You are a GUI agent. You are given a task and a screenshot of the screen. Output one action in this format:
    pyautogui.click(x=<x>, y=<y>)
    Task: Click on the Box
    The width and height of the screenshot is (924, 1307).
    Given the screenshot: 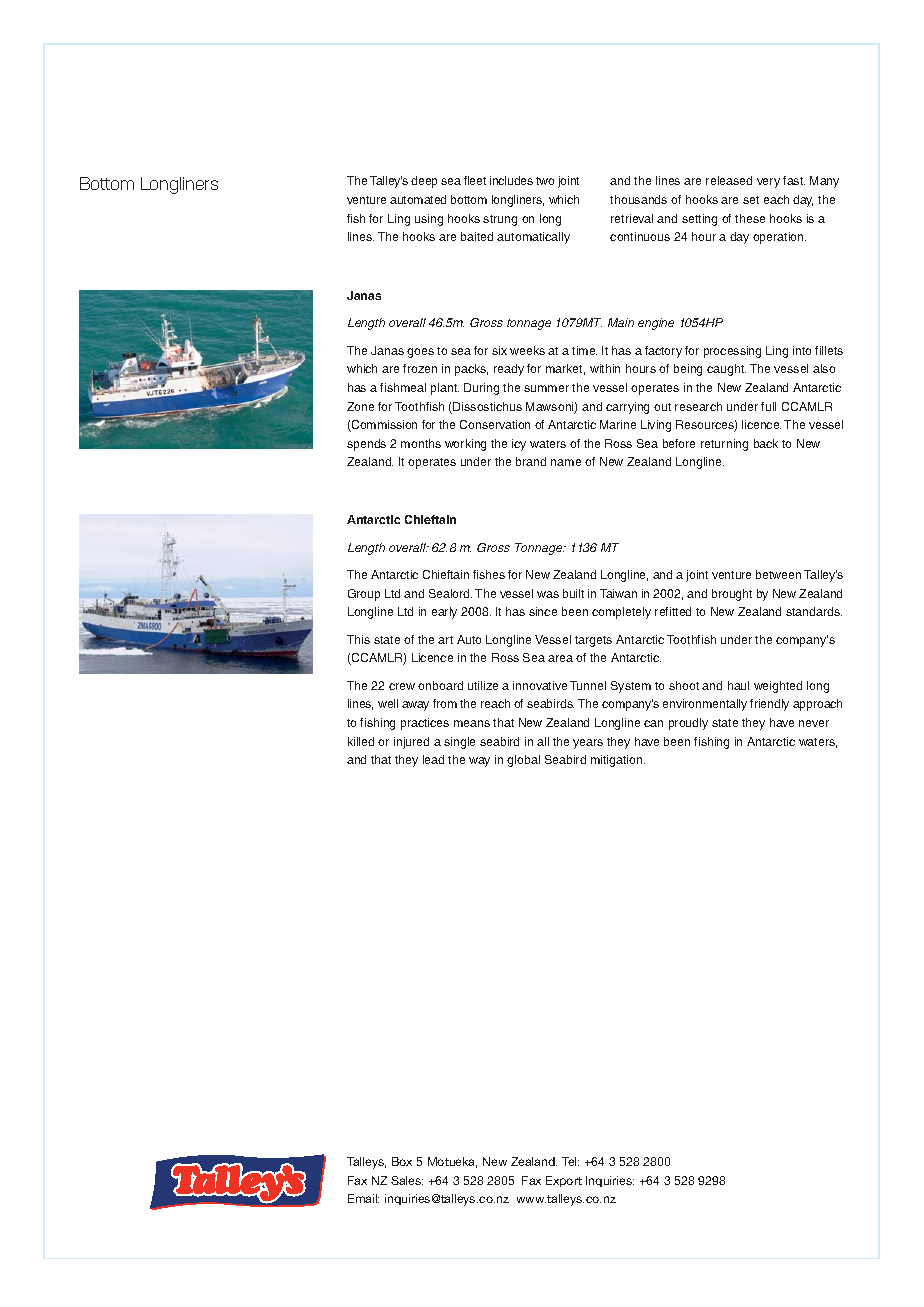 What is the action you would take?
    pyautogui.click(x=402, y=1161)
